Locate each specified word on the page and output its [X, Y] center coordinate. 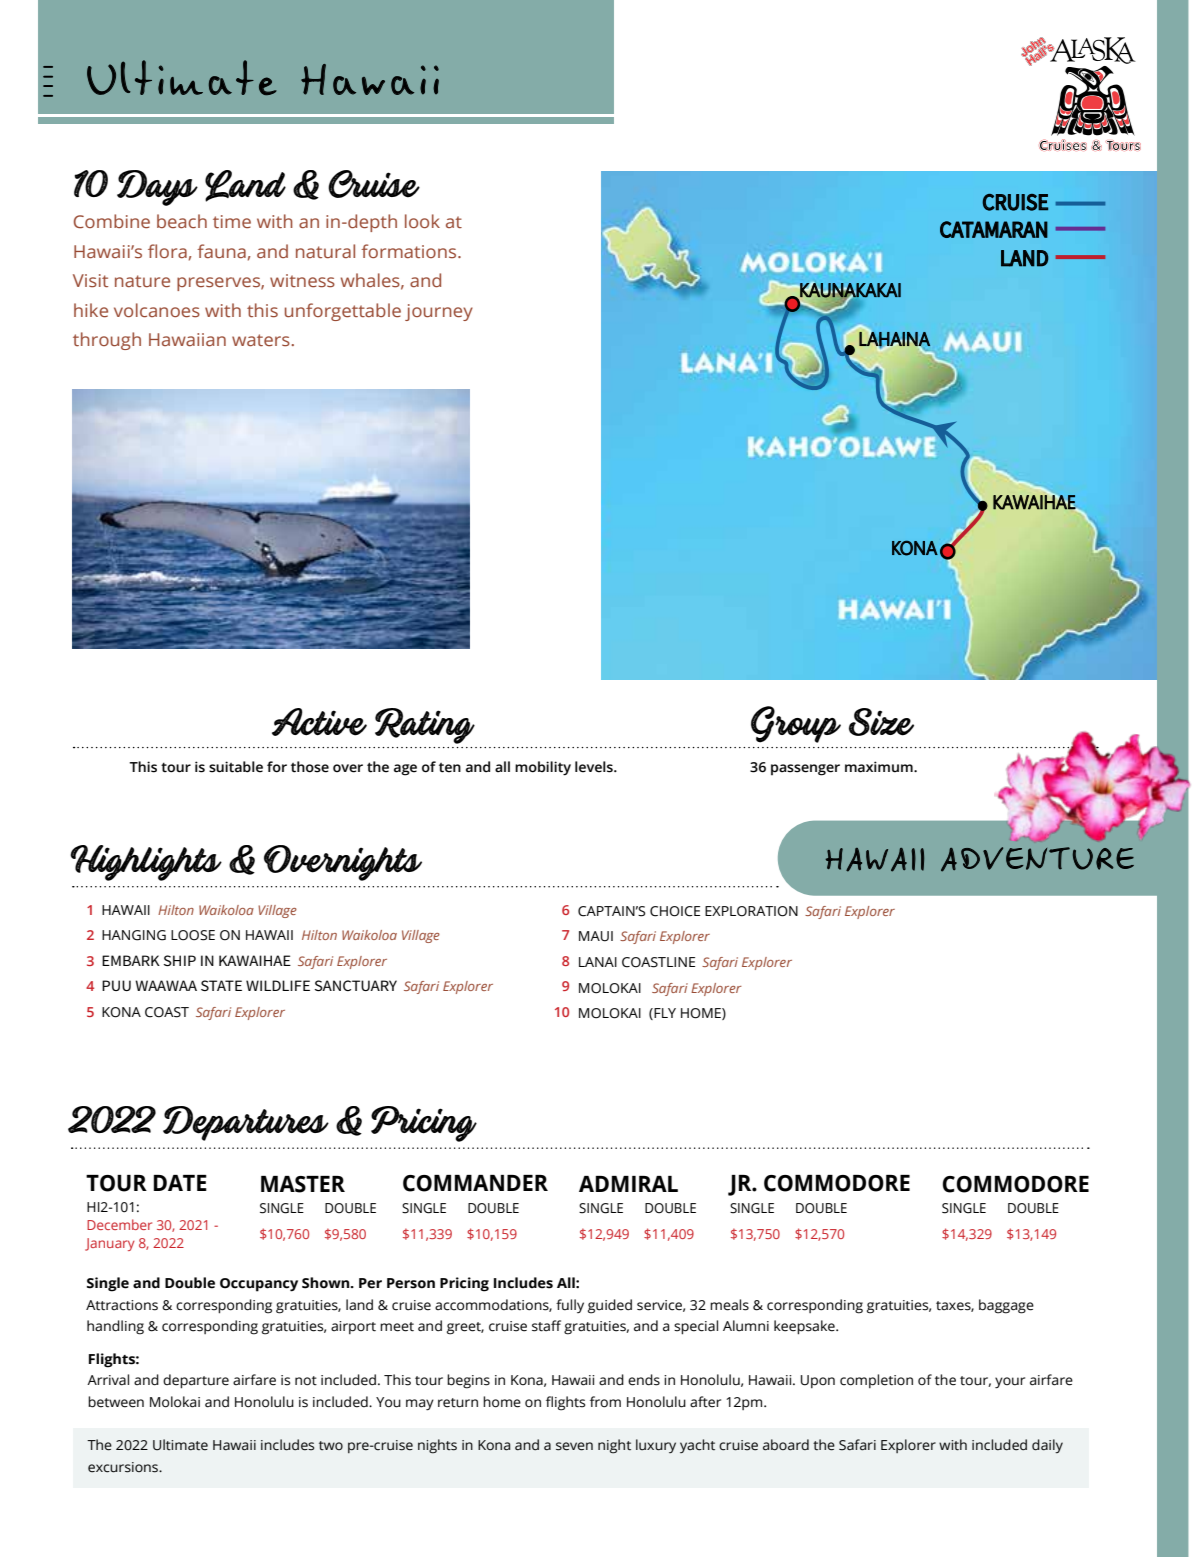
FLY [664, 1014]
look [422, 221]
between [116, 1402]
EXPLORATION [751, 911]
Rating [425, 726]
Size [881, 722]
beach [182, 221]
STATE [221, 985]
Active [319, 722]
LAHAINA [894, 339]
